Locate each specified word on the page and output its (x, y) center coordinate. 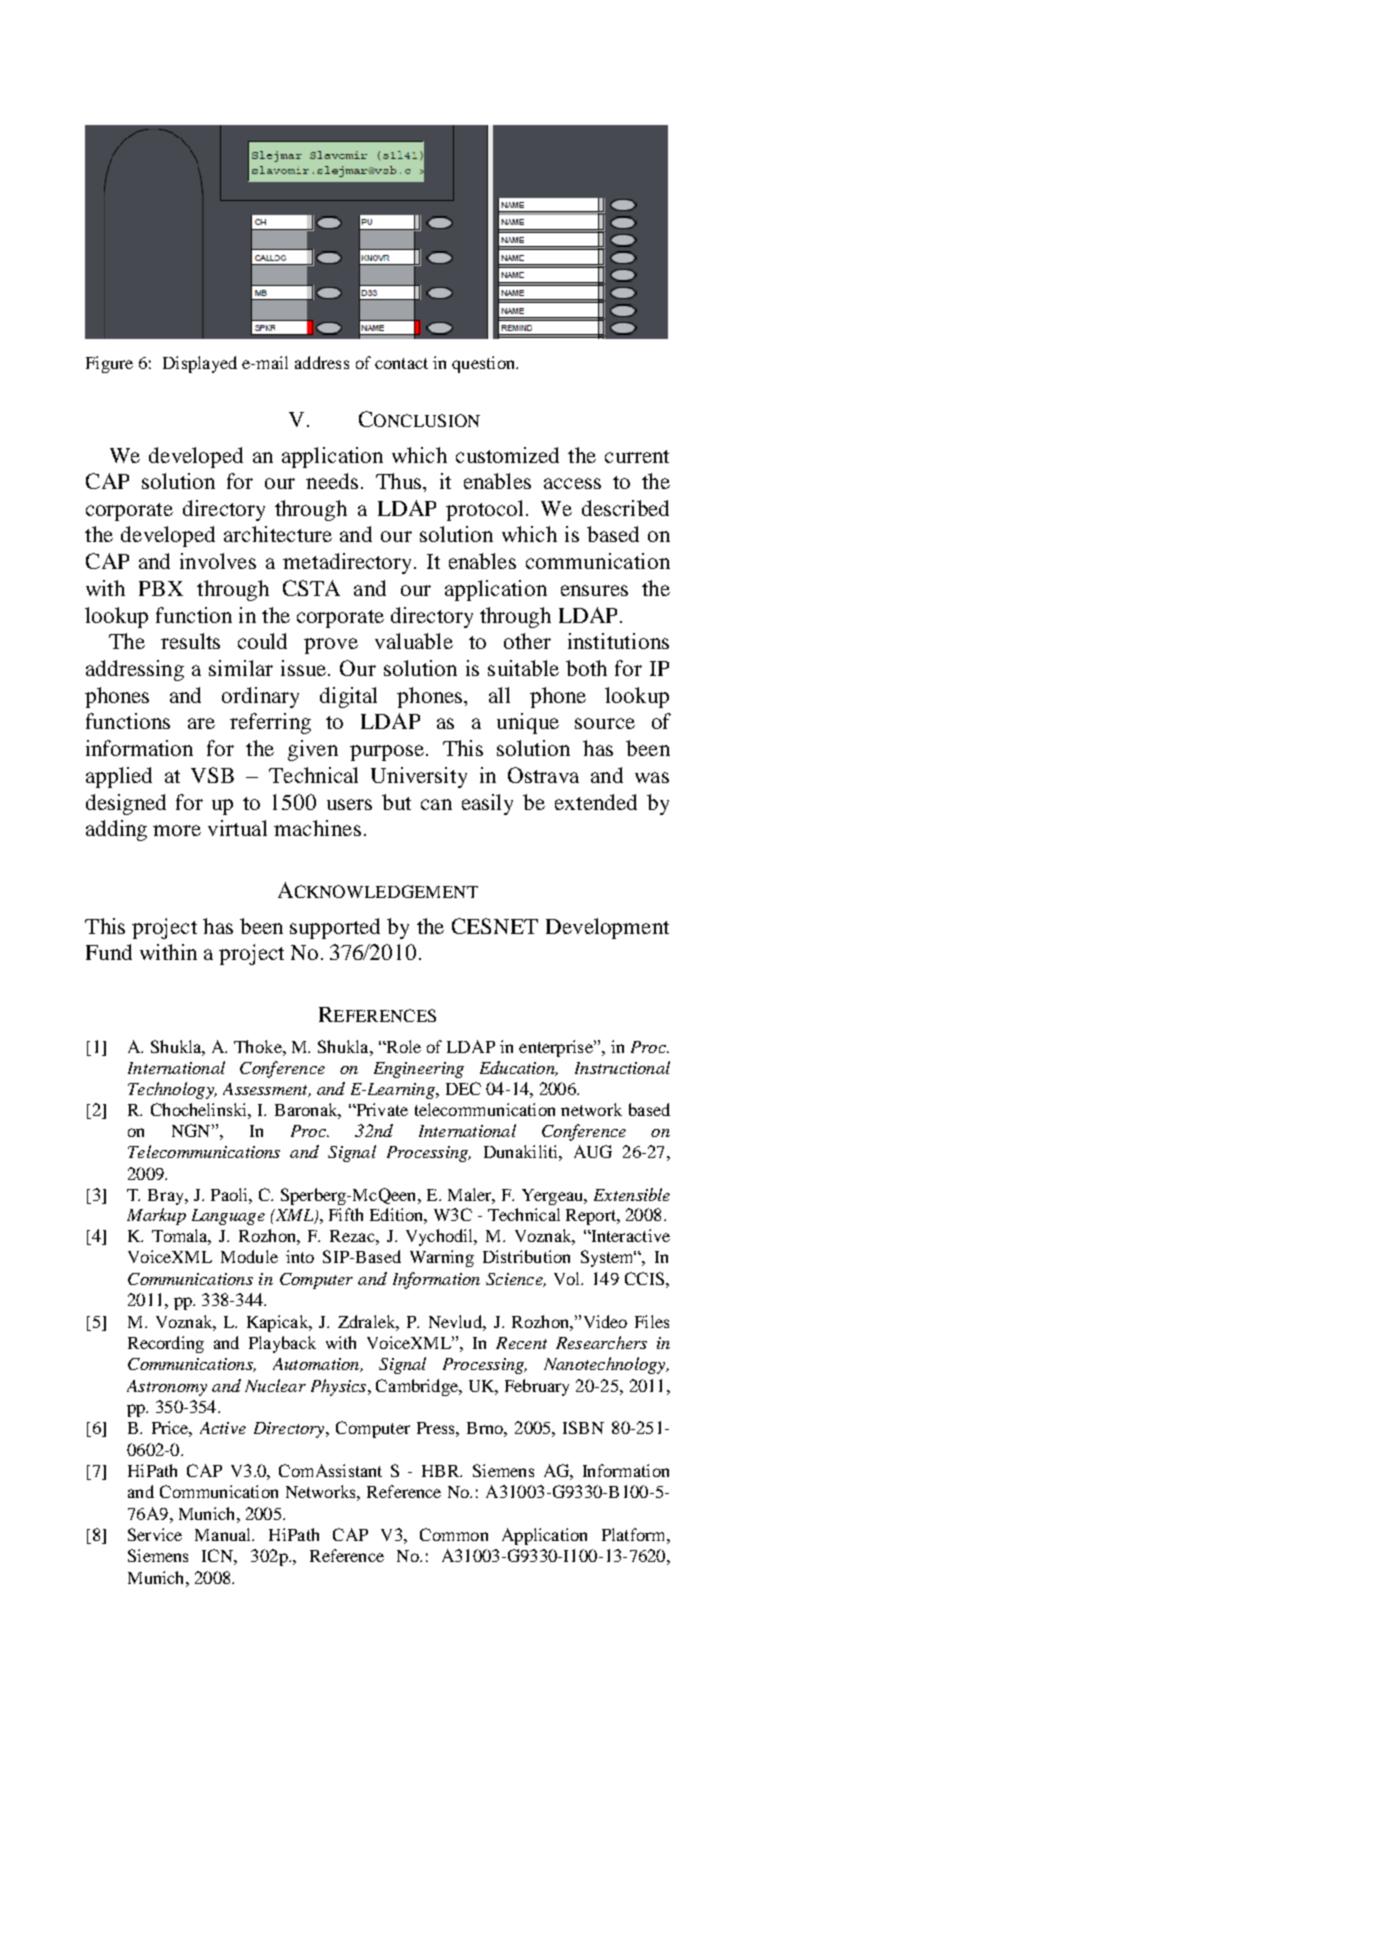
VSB (212, 775)
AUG (593, 1151)
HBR (442, 1471)
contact (401, 363)
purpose (387, 753)
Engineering (419, 1070)
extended (596, 802)
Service (155, 1534)
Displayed (200, 364)
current (637, 456)
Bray (167, 1197)
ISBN (583, 1427)
